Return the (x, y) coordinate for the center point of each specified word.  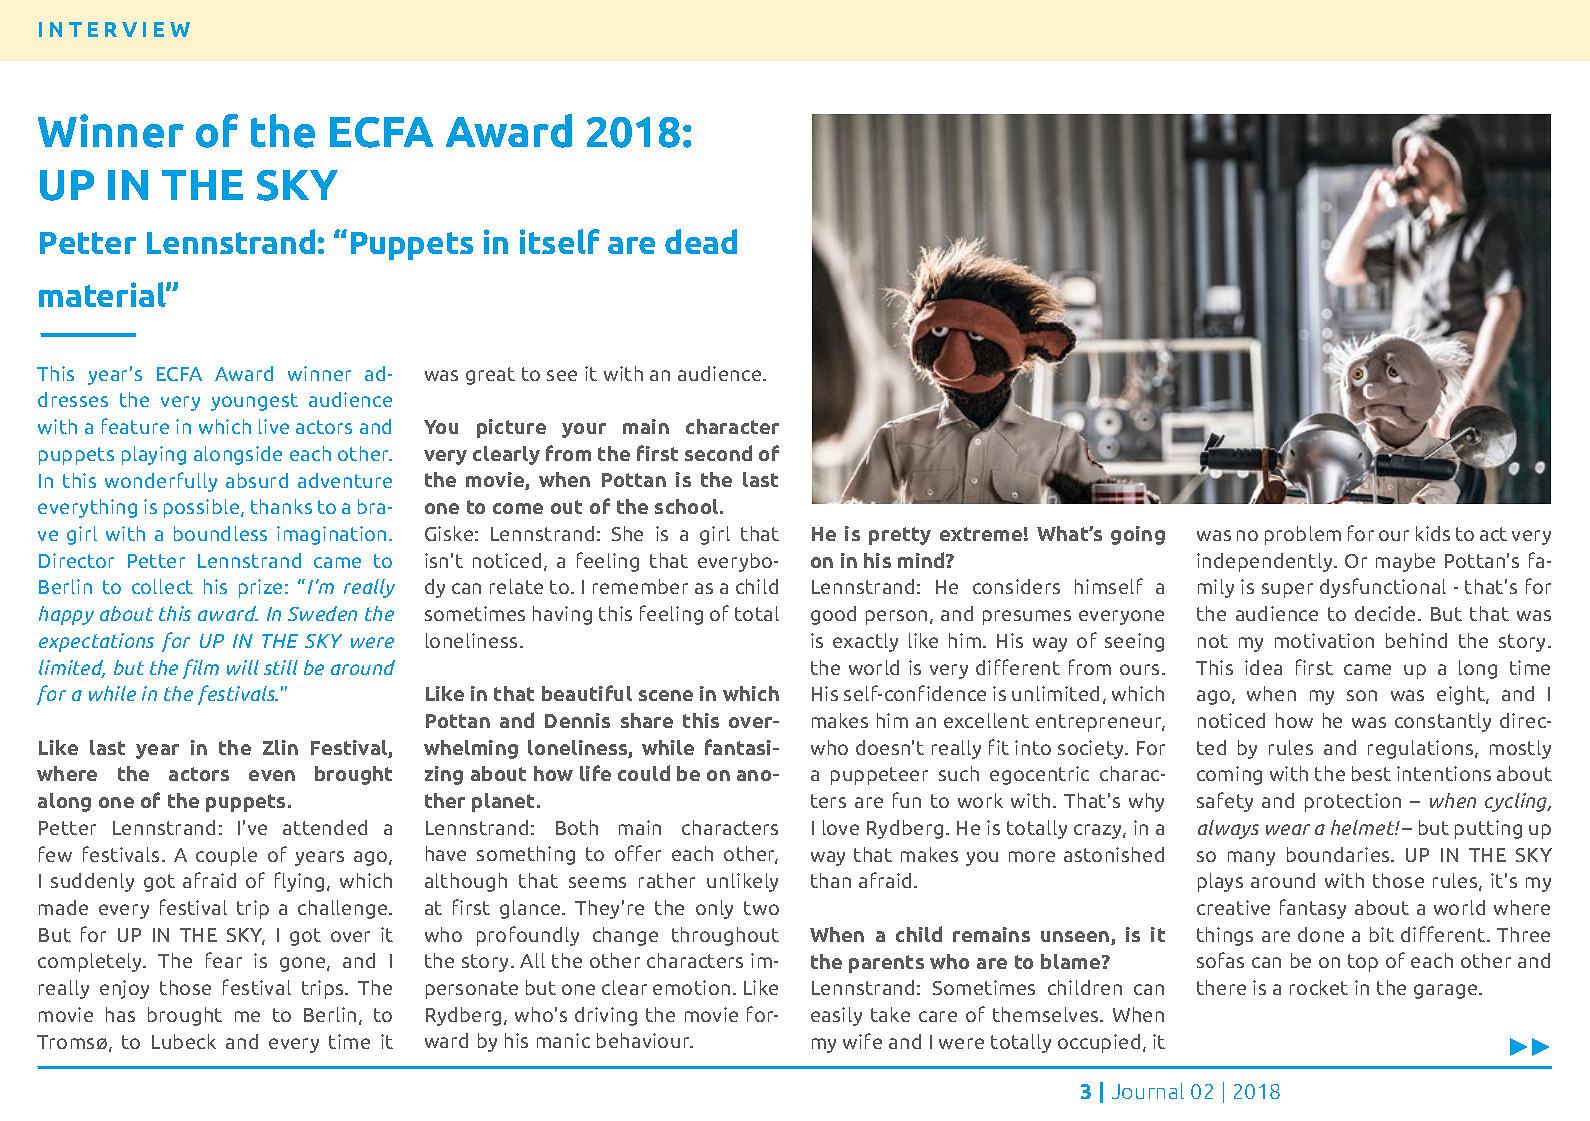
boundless (220, 533)
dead (701, 241)
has (120, 1014)
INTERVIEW (114, 29)
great (490, 376)
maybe (1405, 562)
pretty (900, 536)
